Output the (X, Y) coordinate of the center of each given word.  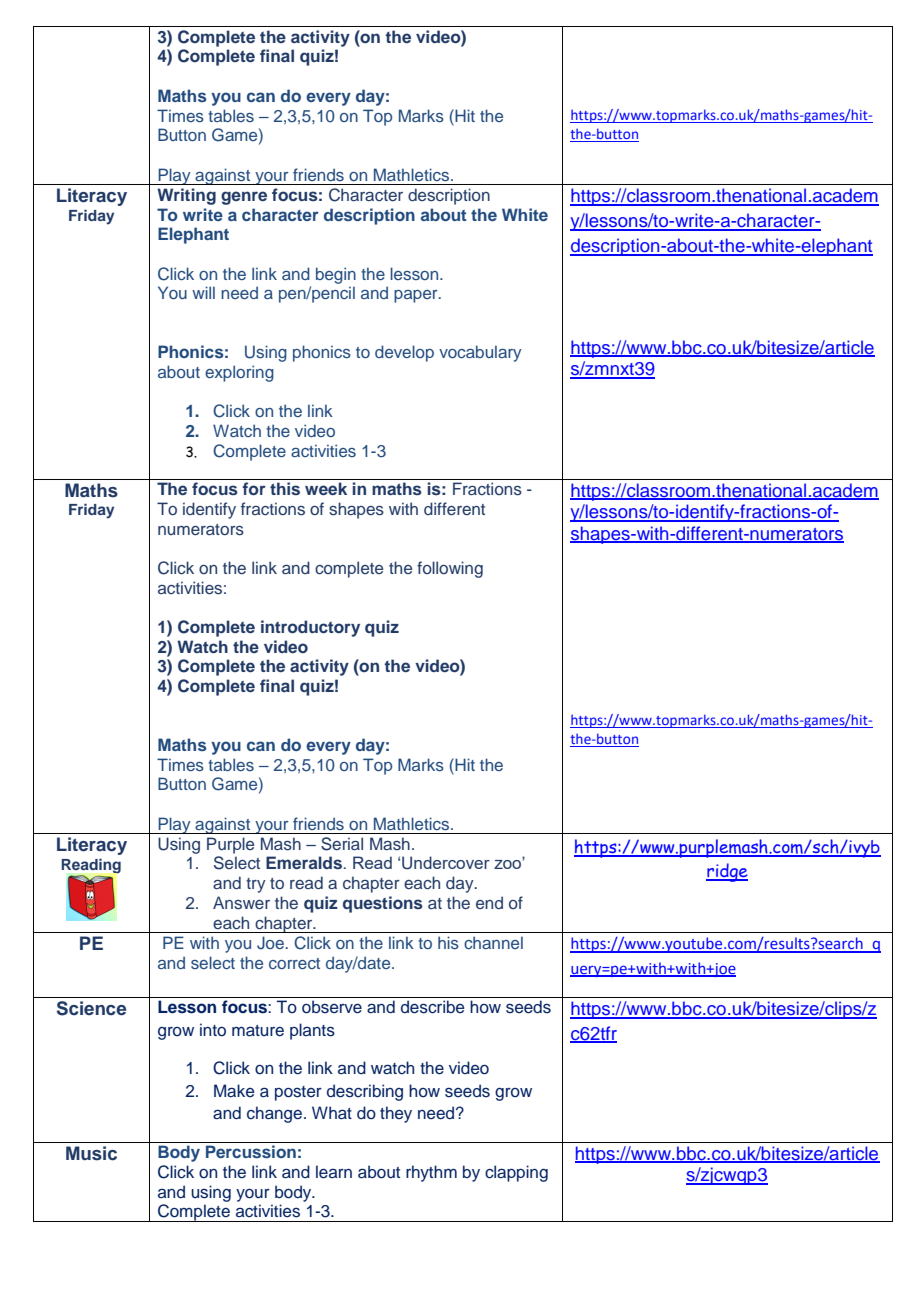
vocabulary (480, 353)
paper (417, 296)
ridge (727, 872)
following (450, 569)
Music (91, 1153)
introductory (310, 628)
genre (244, 198)
